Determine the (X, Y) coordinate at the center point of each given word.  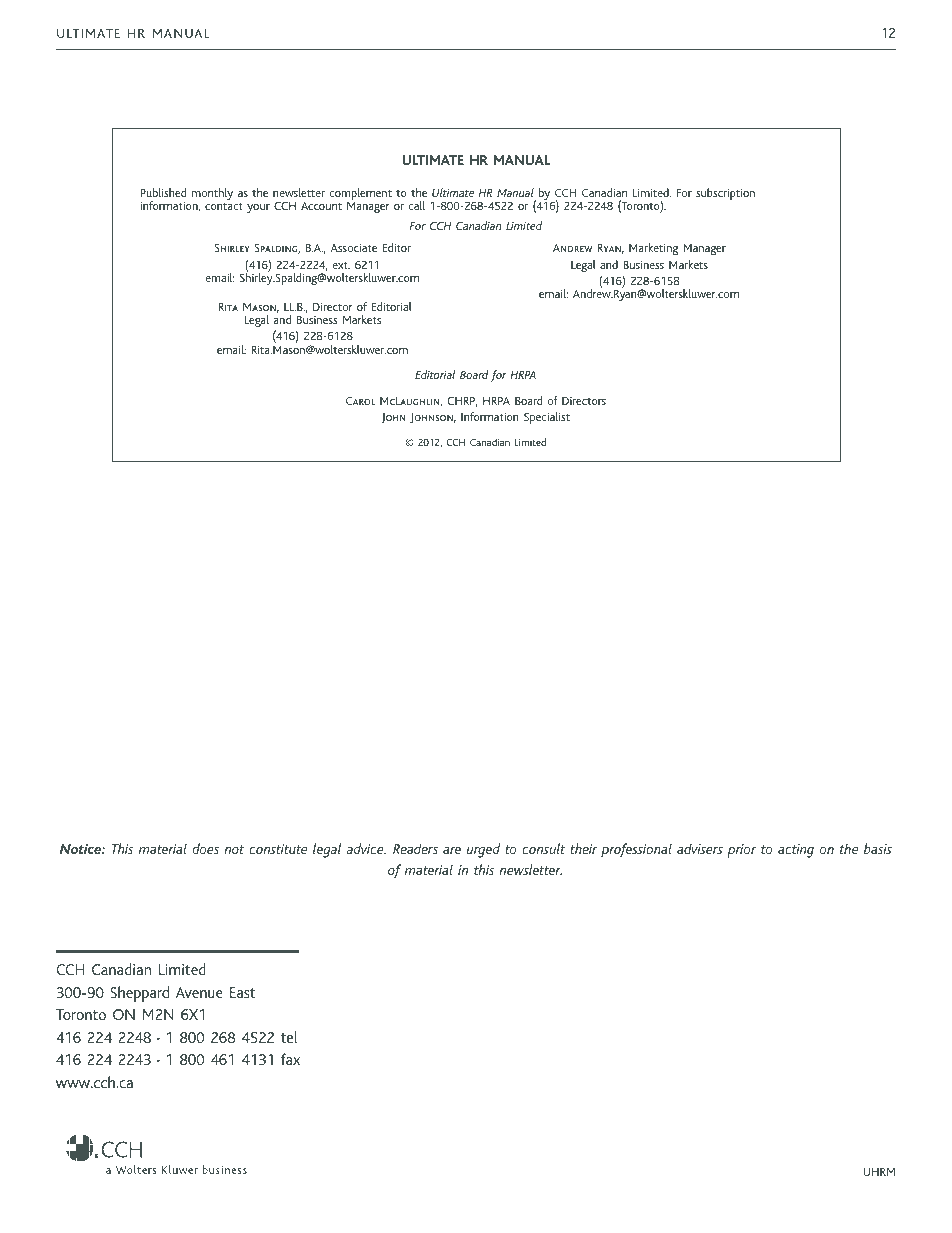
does (205, 848)
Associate (354, 247)
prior (741, 851)
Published (163, 192)
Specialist (547, 418)
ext (341, 265)
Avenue (199, 992)
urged (483, 850)
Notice (81, 849)
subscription (725, 194)
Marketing (654, 249)
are (452, 850)
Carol (361, 400)
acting (796, 851)
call (416, 205)
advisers (700, 848)
